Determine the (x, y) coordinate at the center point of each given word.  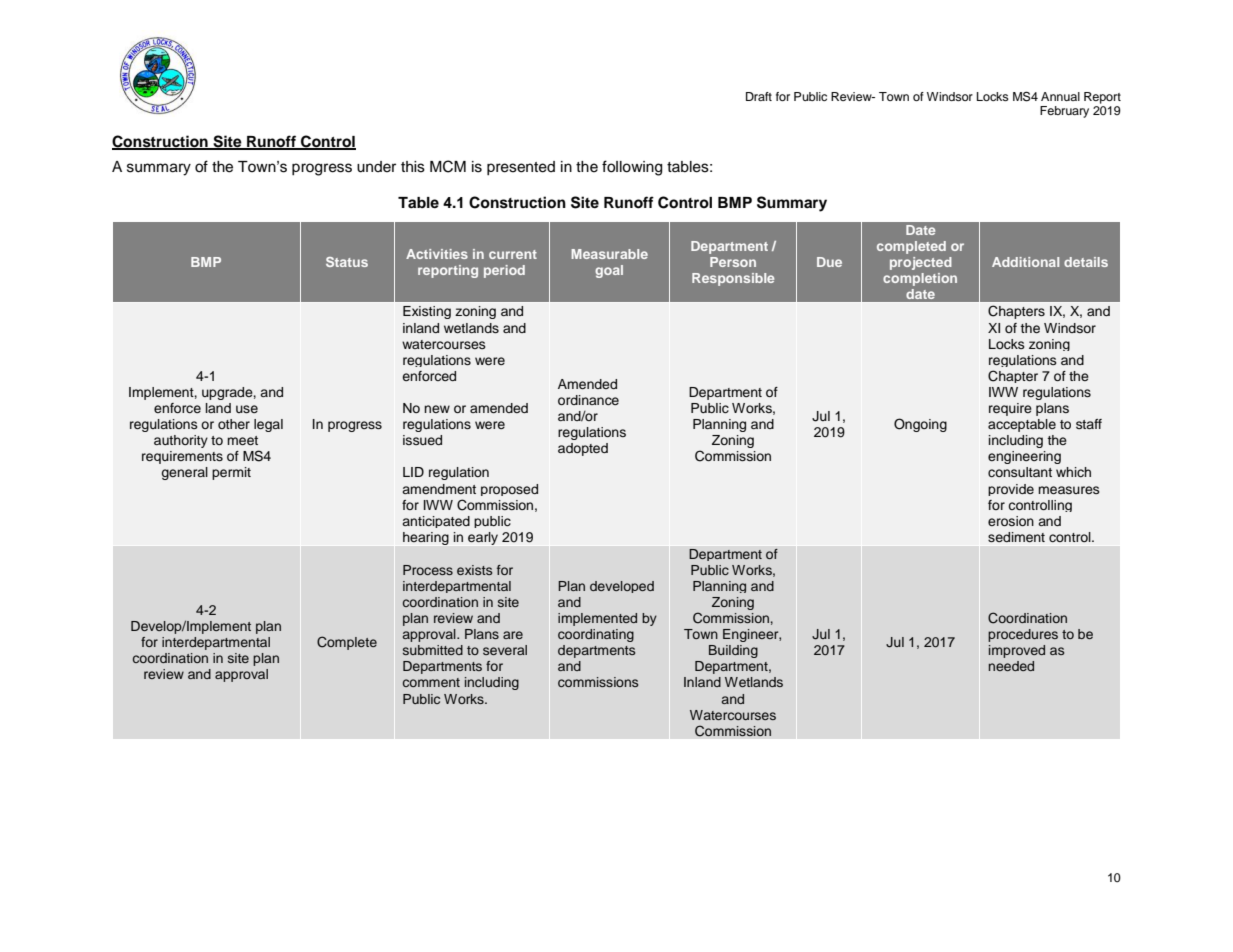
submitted (433, 650)
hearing (426, 538)
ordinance (588, 400)
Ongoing (920, 425)
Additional (1025, 262)
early (483, 538)
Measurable (609, 254)
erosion (1011, 521)
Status (347, 262)
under (376, 167)
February (1064, 112)
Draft (759, 96)
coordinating (596, 635)
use (247, 409)
